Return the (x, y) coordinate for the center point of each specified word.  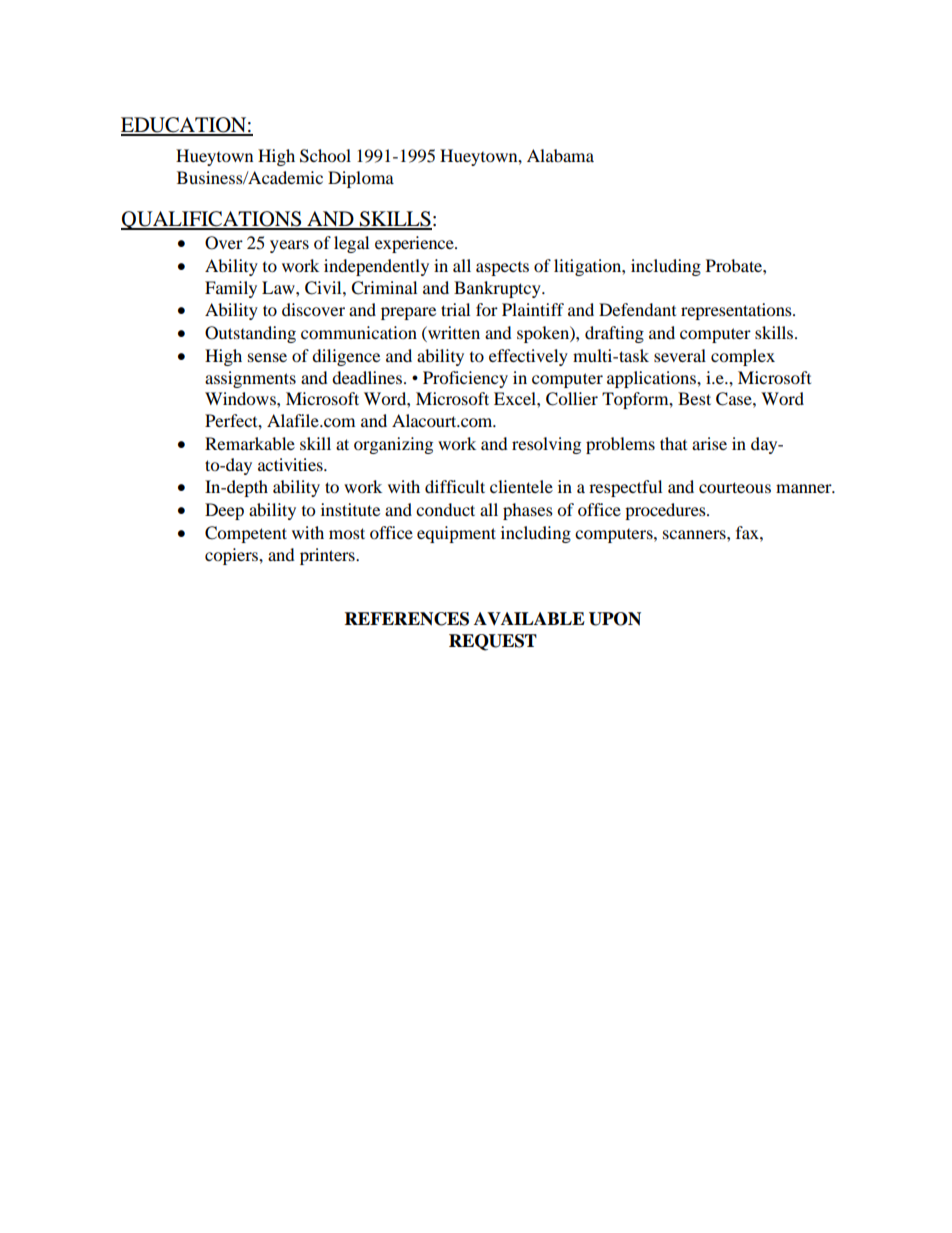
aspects (502, 269)
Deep (224, 511)
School (325, 156)
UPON (615, 619)
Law (279, 287)
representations (737, 311)
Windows (241, 398)
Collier (572, 399)
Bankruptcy (498, 289)
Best (694, 398)
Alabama (560, 155)
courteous (735, 487)
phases (528, 511)
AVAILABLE (529, 618)
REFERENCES (407, 619)
